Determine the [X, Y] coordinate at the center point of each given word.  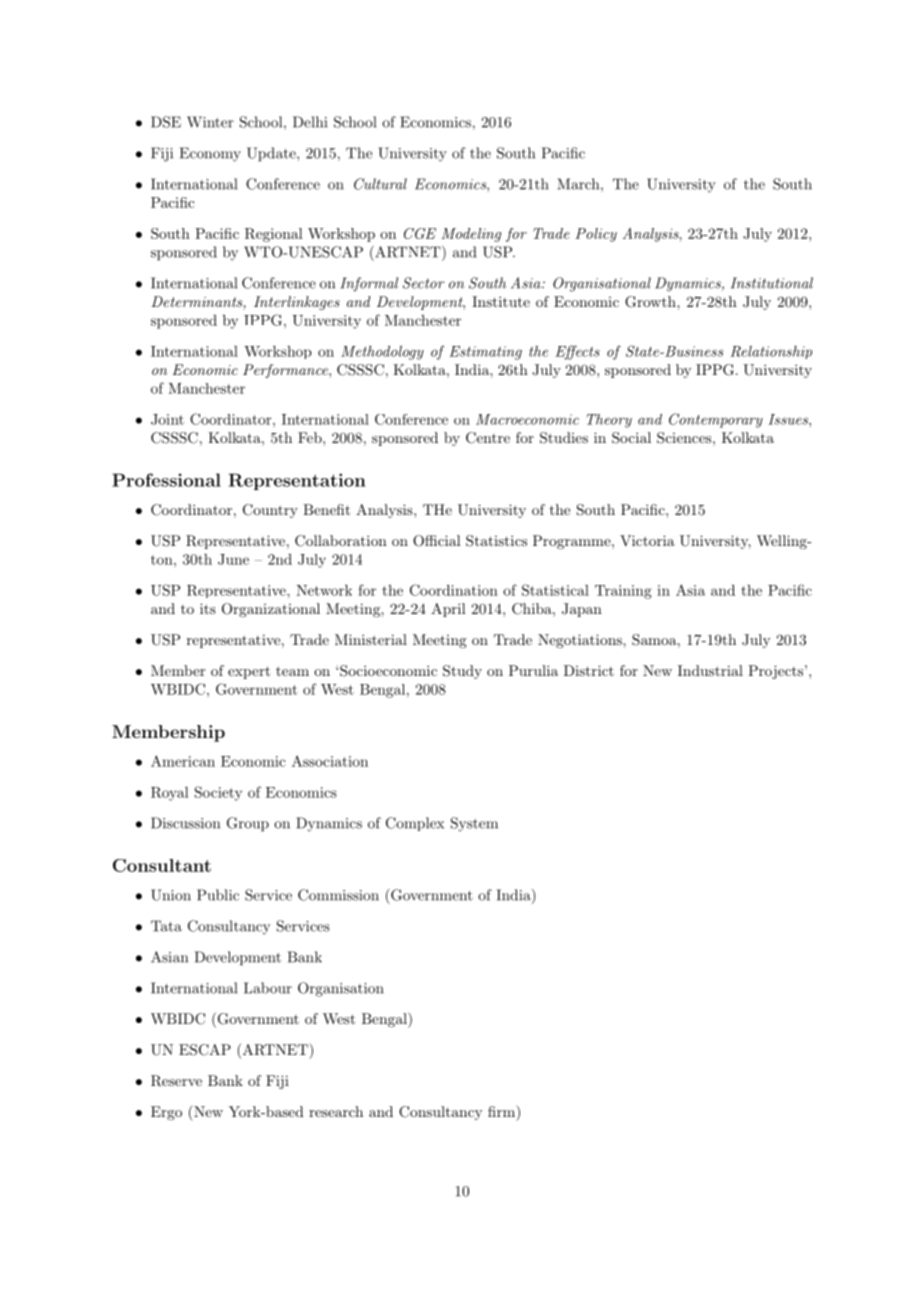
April [448, 610]
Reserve [176, 1081]
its [208, 608]
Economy [210, 154]
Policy [596, 235]
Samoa [654, 640]
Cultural [380, 184]
